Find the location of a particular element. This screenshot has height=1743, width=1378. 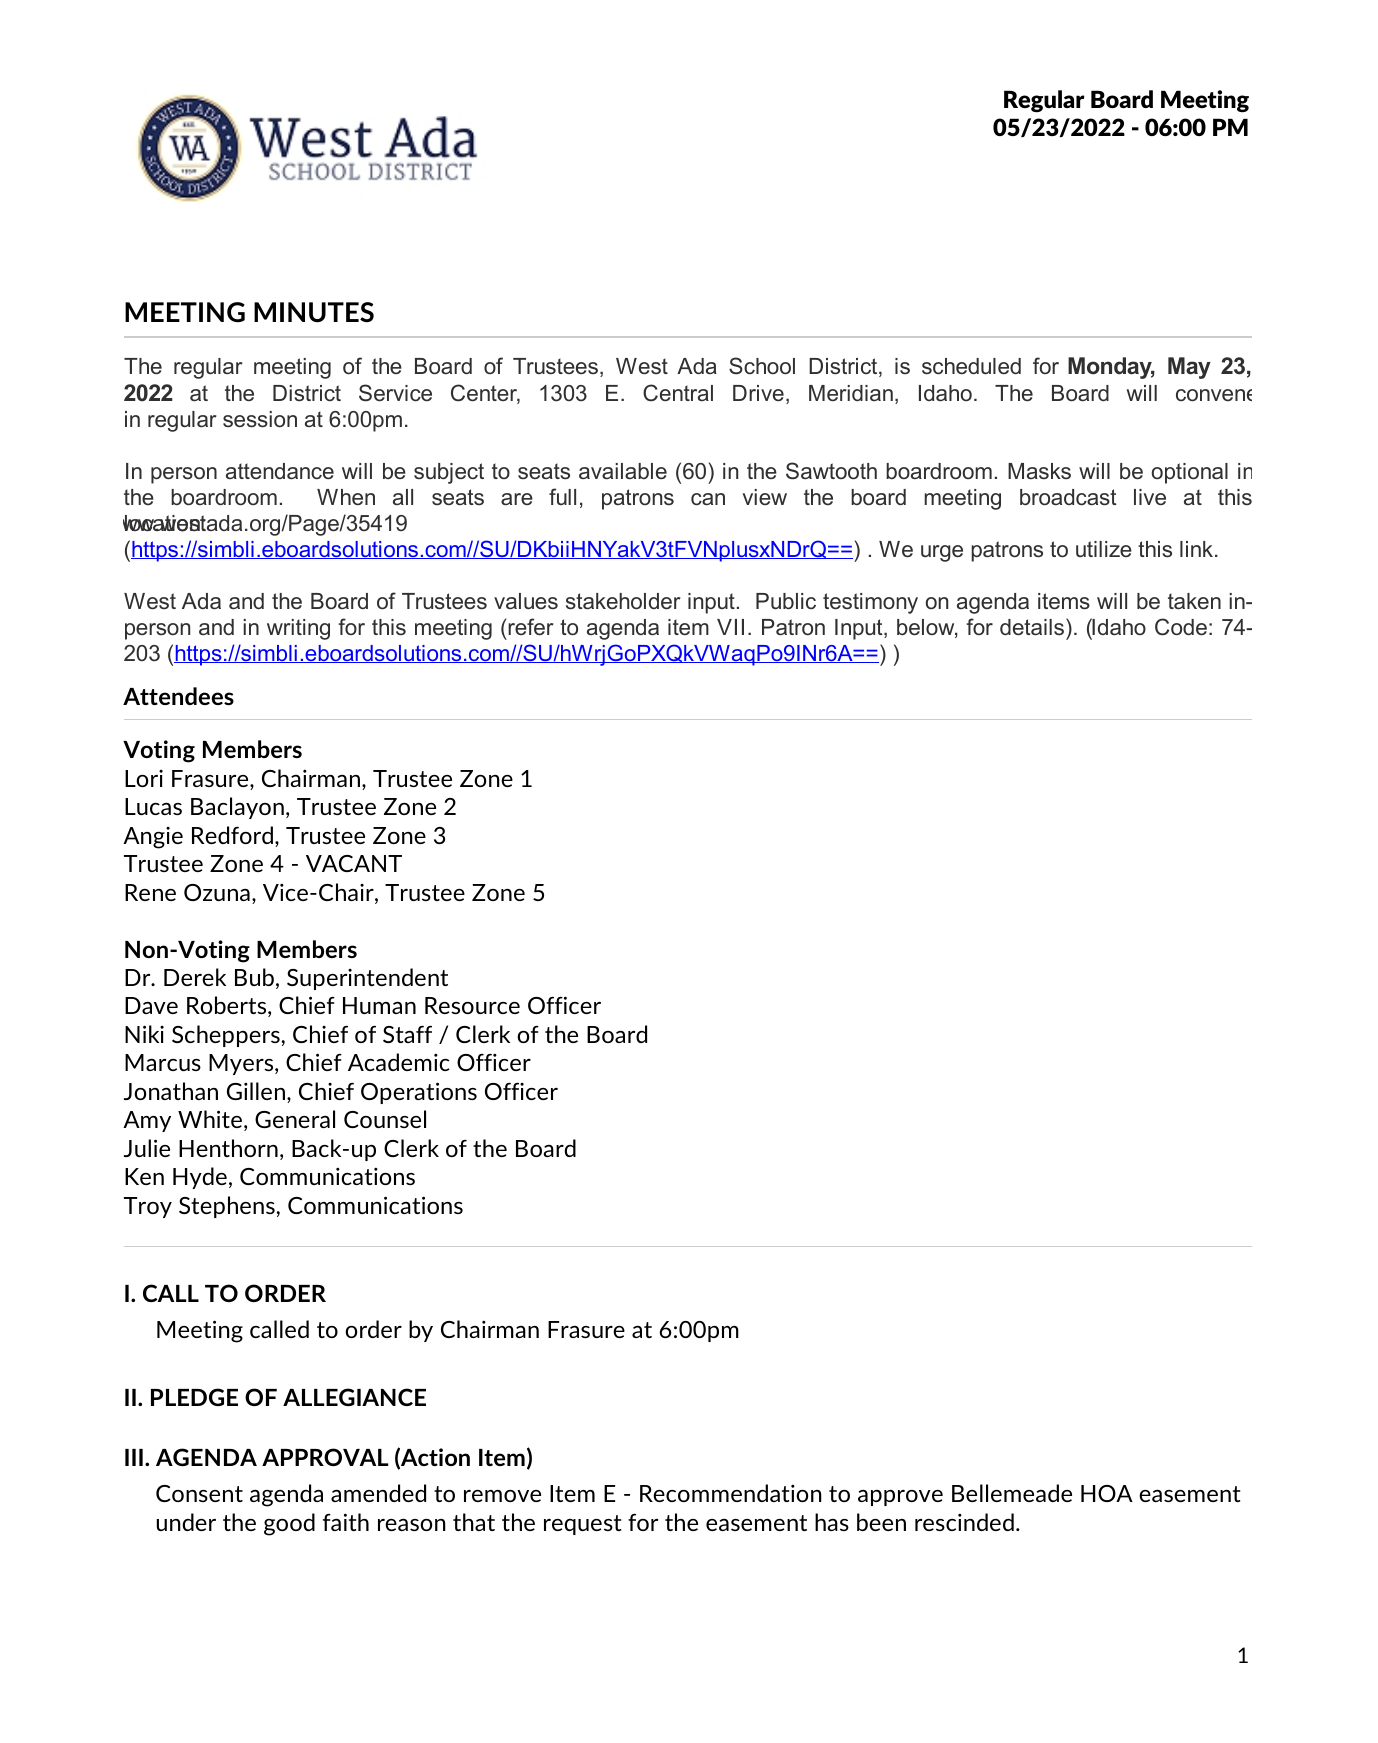

Central is located at coordinates (678, 393).
